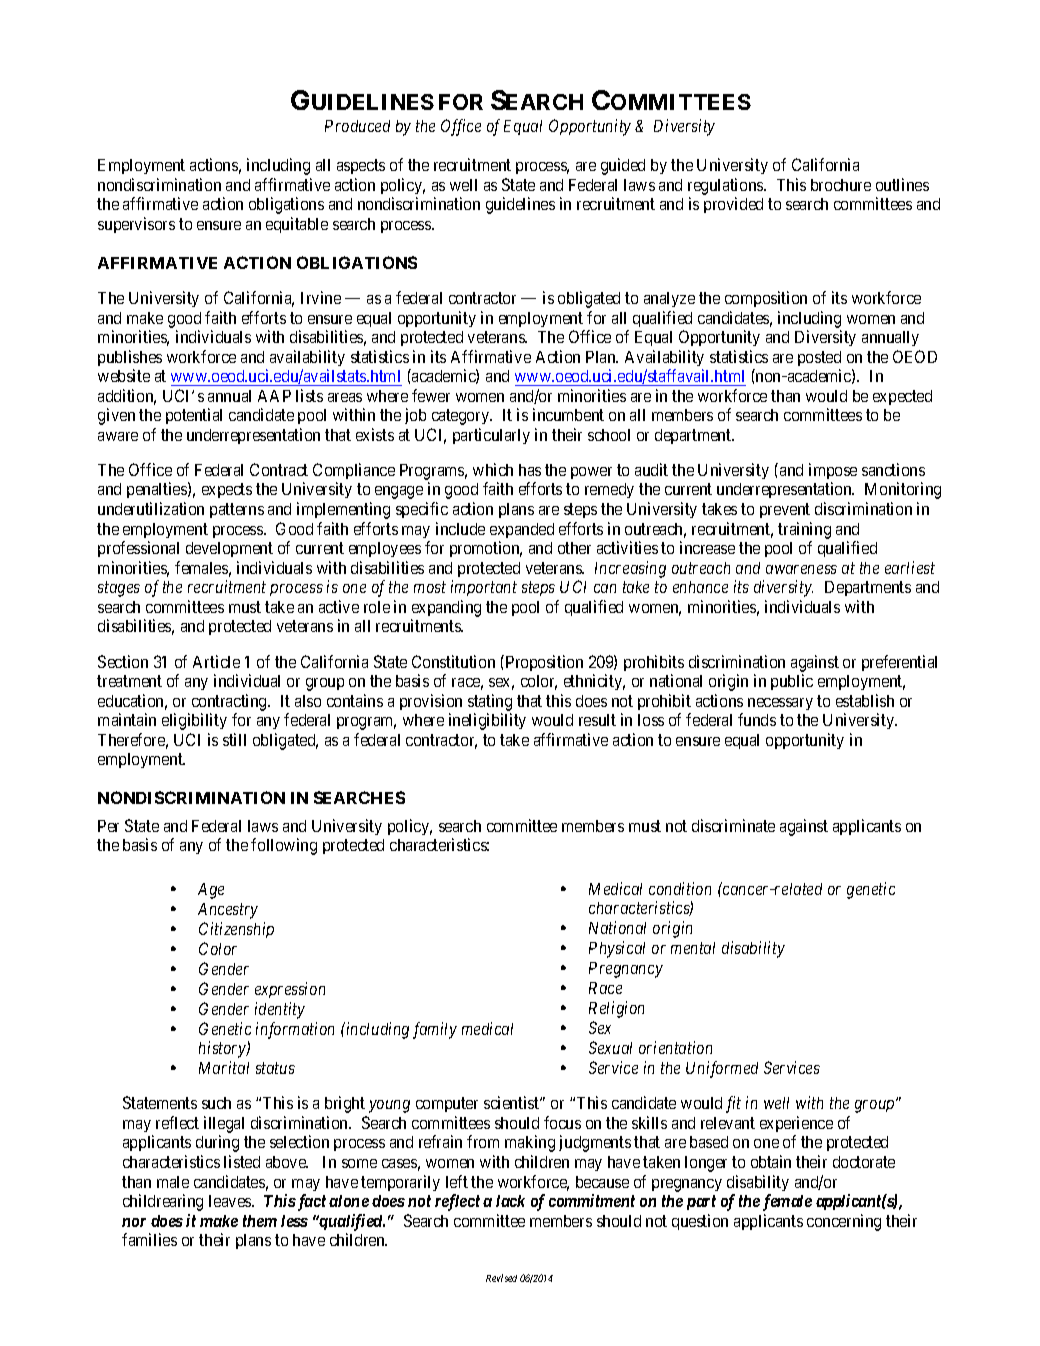 This page has width=1040, height=1346. I want to click on Physical, so click(617, 949).
